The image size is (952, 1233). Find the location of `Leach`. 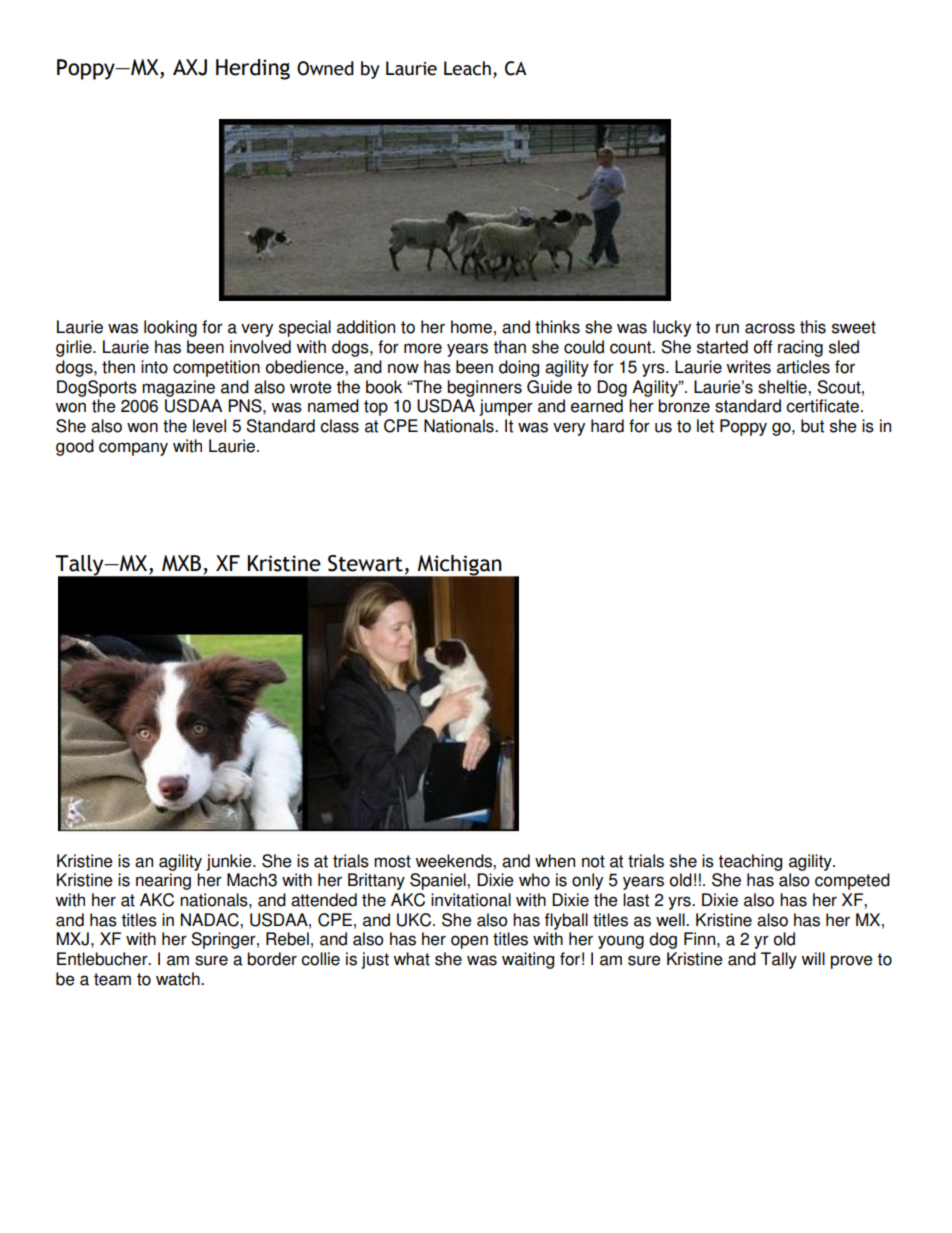

Leach is located at coordinates (467, 68).
